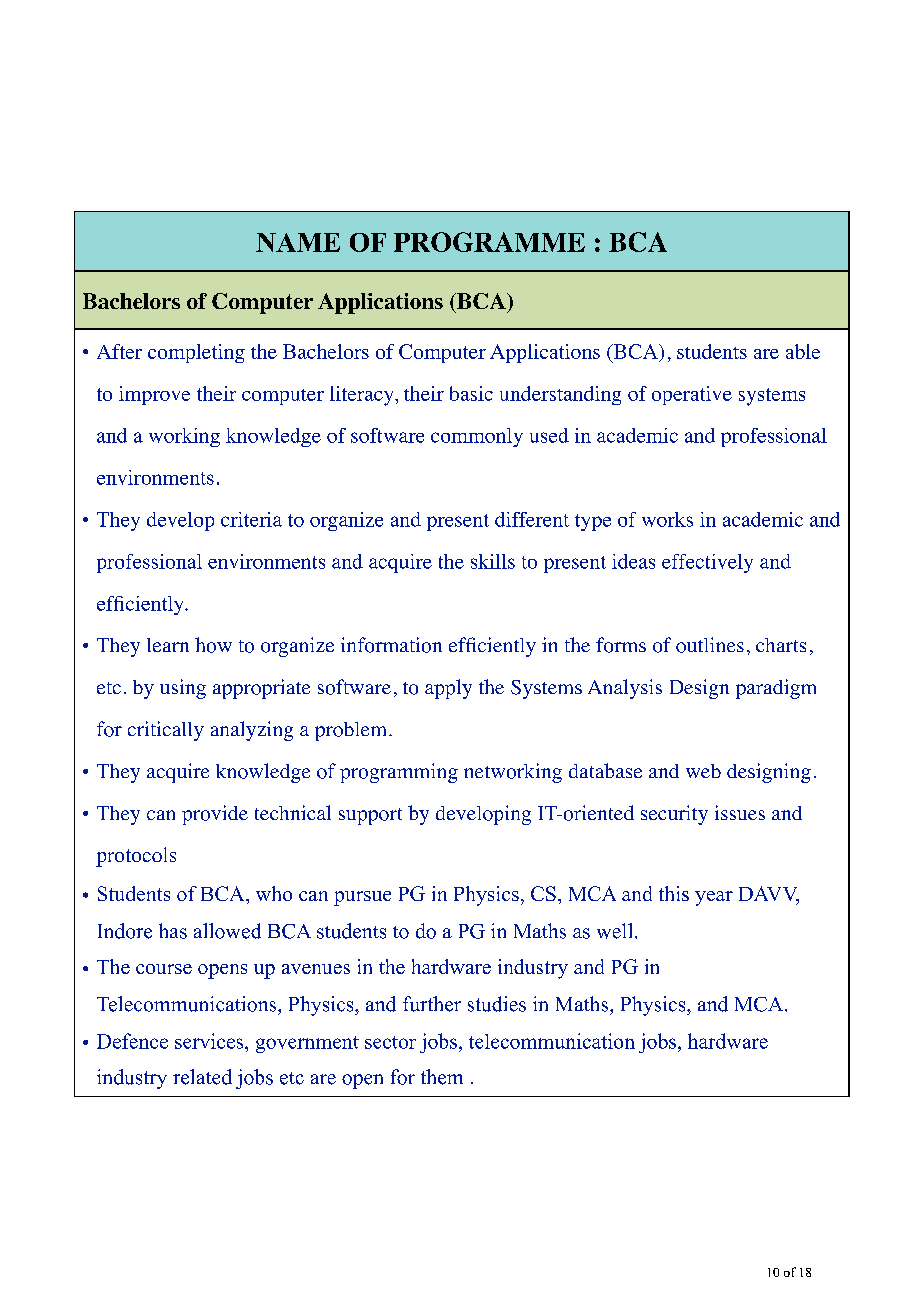 The width and height of the image is (924, 1308). I want to click on skills, so click(493, 561).
